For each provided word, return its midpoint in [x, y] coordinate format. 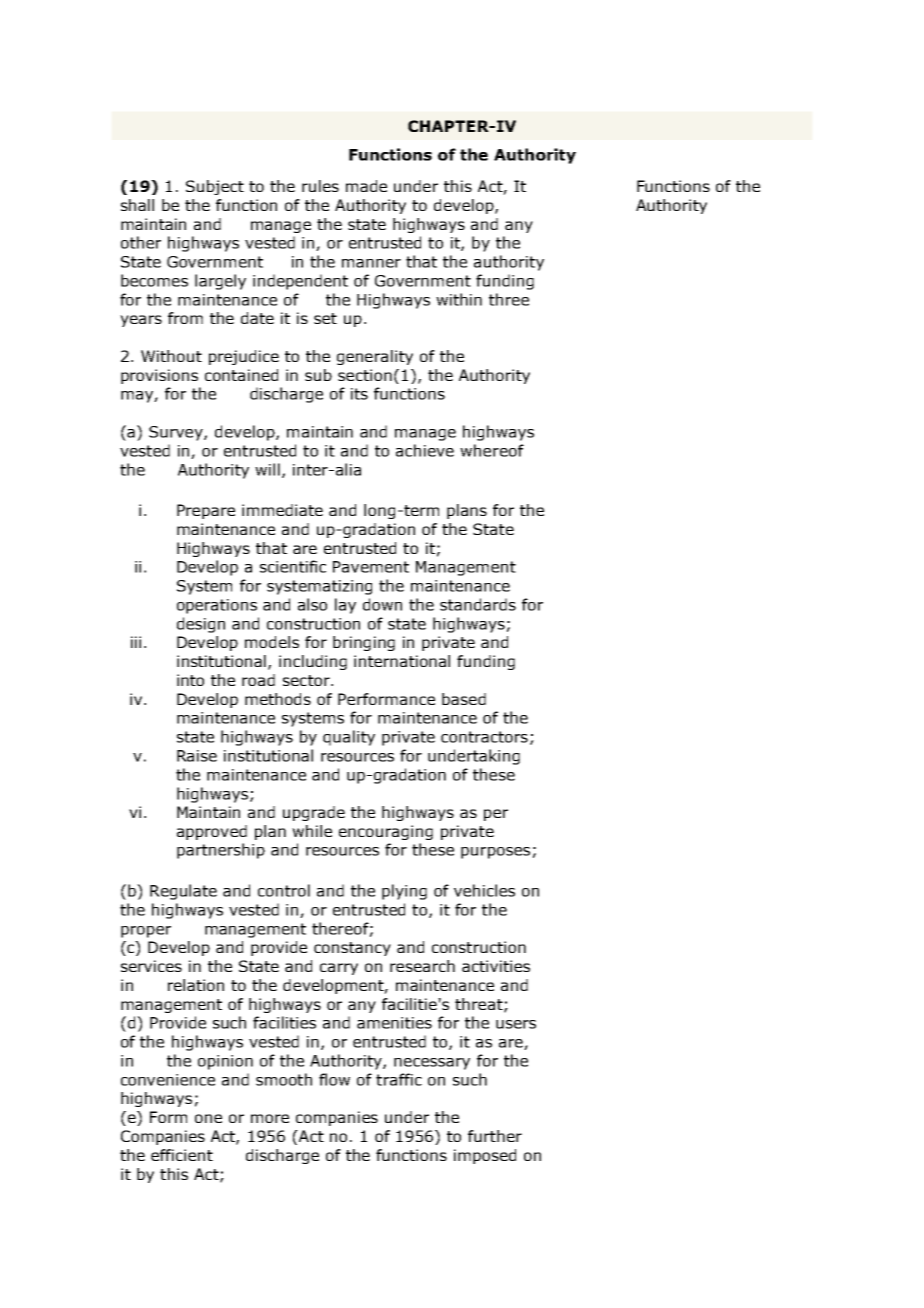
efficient [182, 1155]
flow [334, 1079]
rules [320, 186]
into [190, 680]
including [313, 662]
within [459, 299]
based [464, 699]
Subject [215, 187]
